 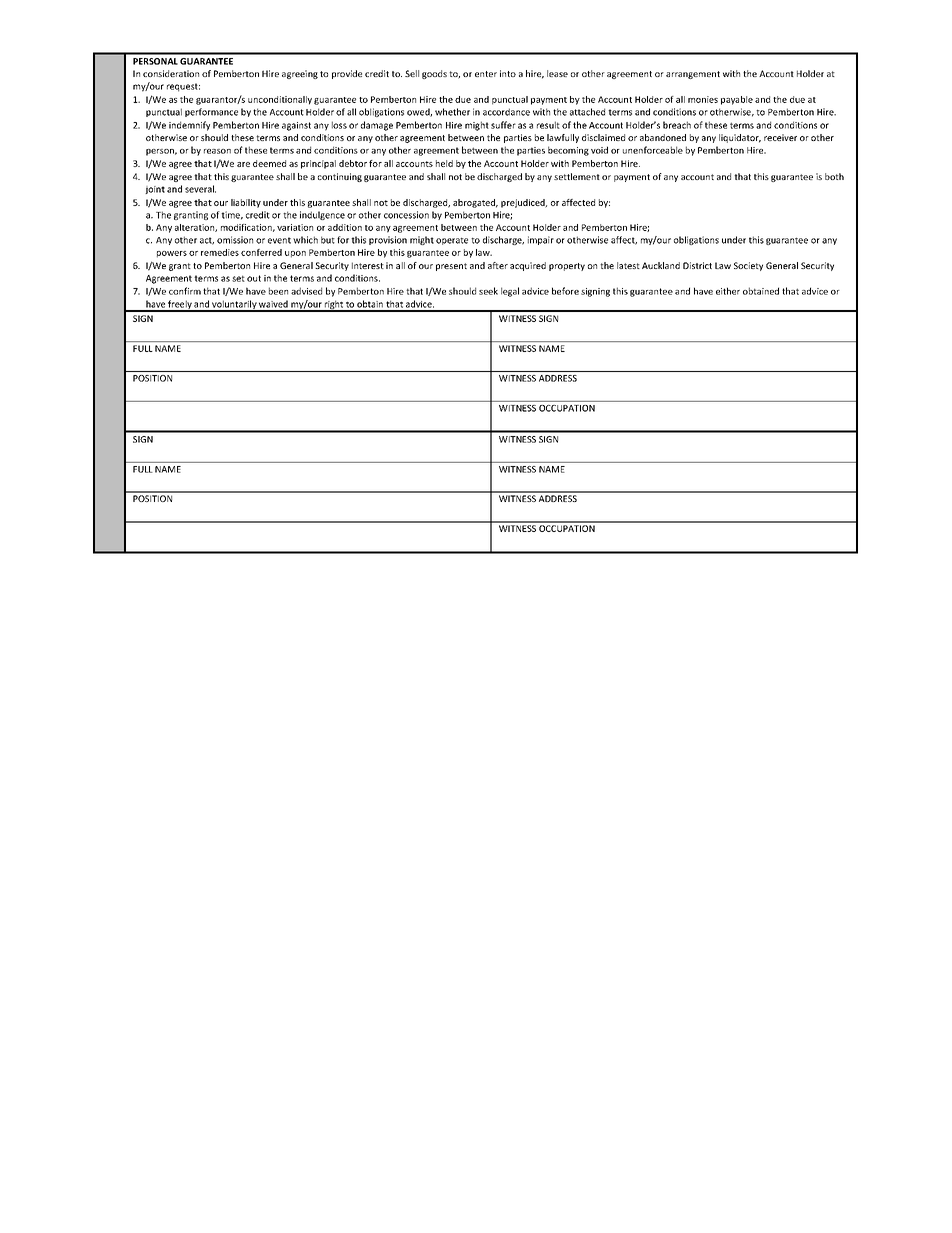 I want to click on arrangement, so click(x=693, y=75).
